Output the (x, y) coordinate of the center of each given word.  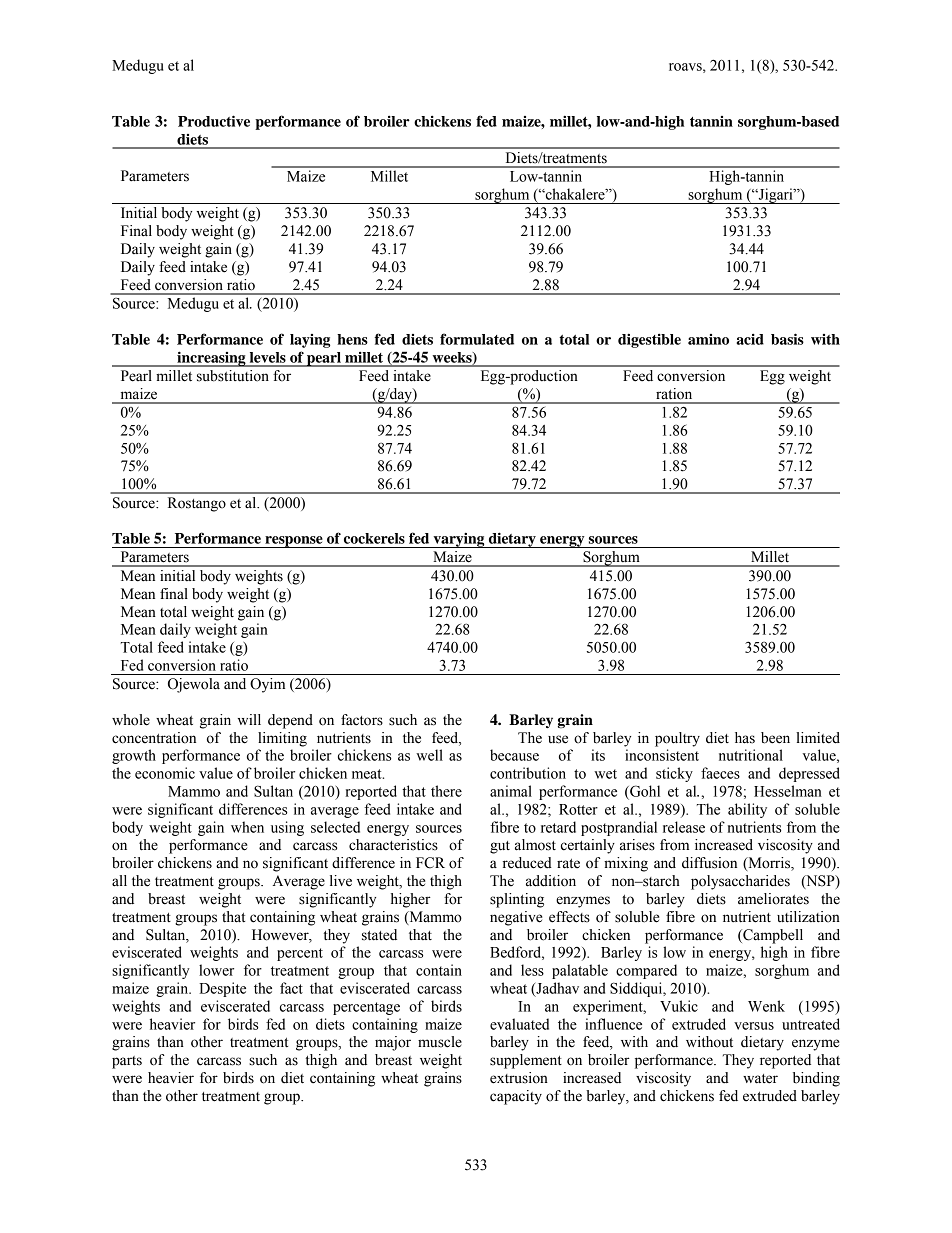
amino (708, 339)
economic (165, 773)
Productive (214, 121)
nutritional (751, 755)
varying (459, 540)
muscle (440, 1042)
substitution (233, 376)
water (760, 1079)
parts (127, 1062)
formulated (477, 339)
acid (750, 339)
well (429, 755)
